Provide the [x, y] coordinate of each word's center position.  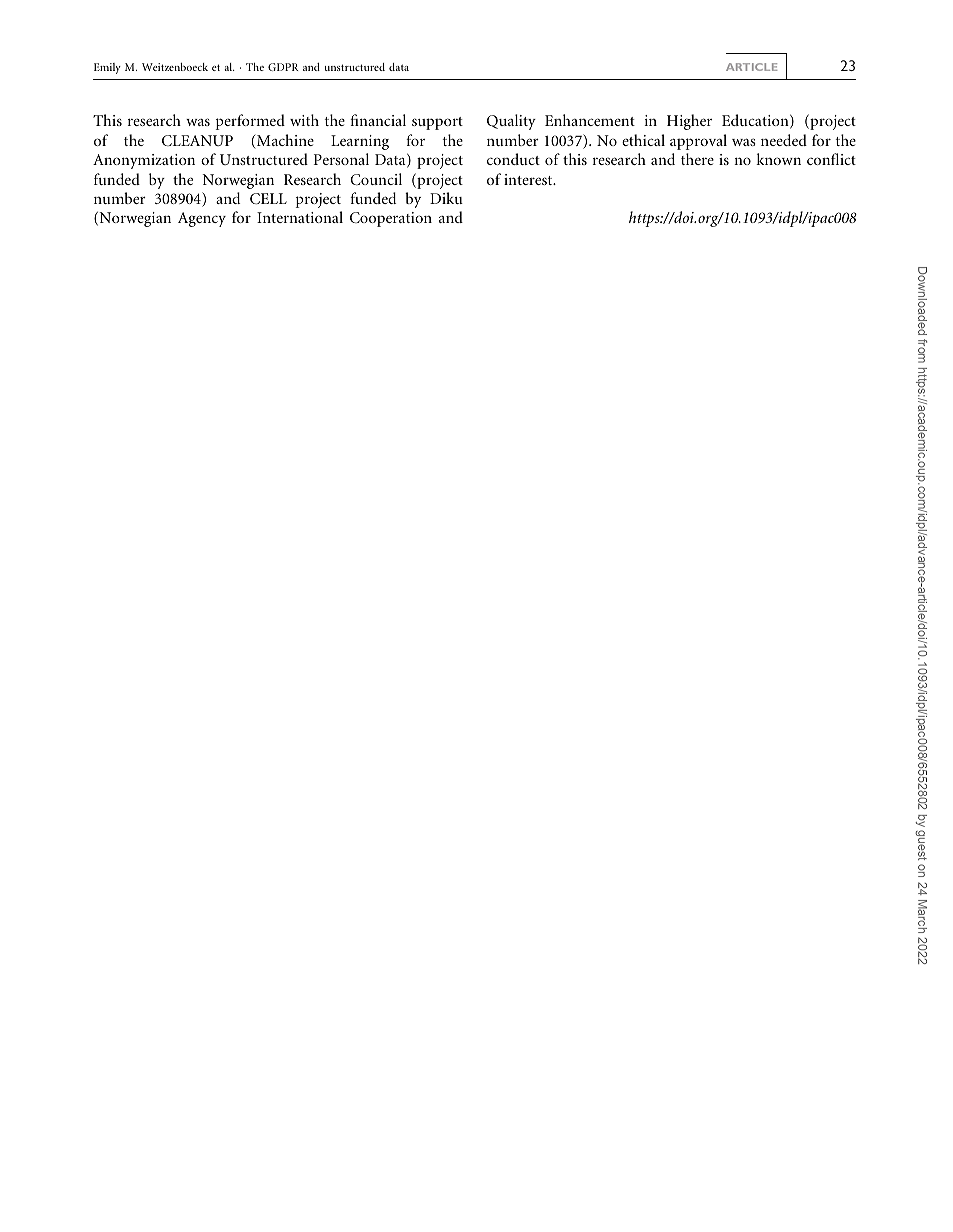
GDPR [283, 67]
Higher [689, 122]
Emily [107, 68]
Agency [202, 219]
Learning [360, 142]
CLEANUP [197, 140]
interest [529, 179]
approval [698, 142]
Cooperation [391, 219]
